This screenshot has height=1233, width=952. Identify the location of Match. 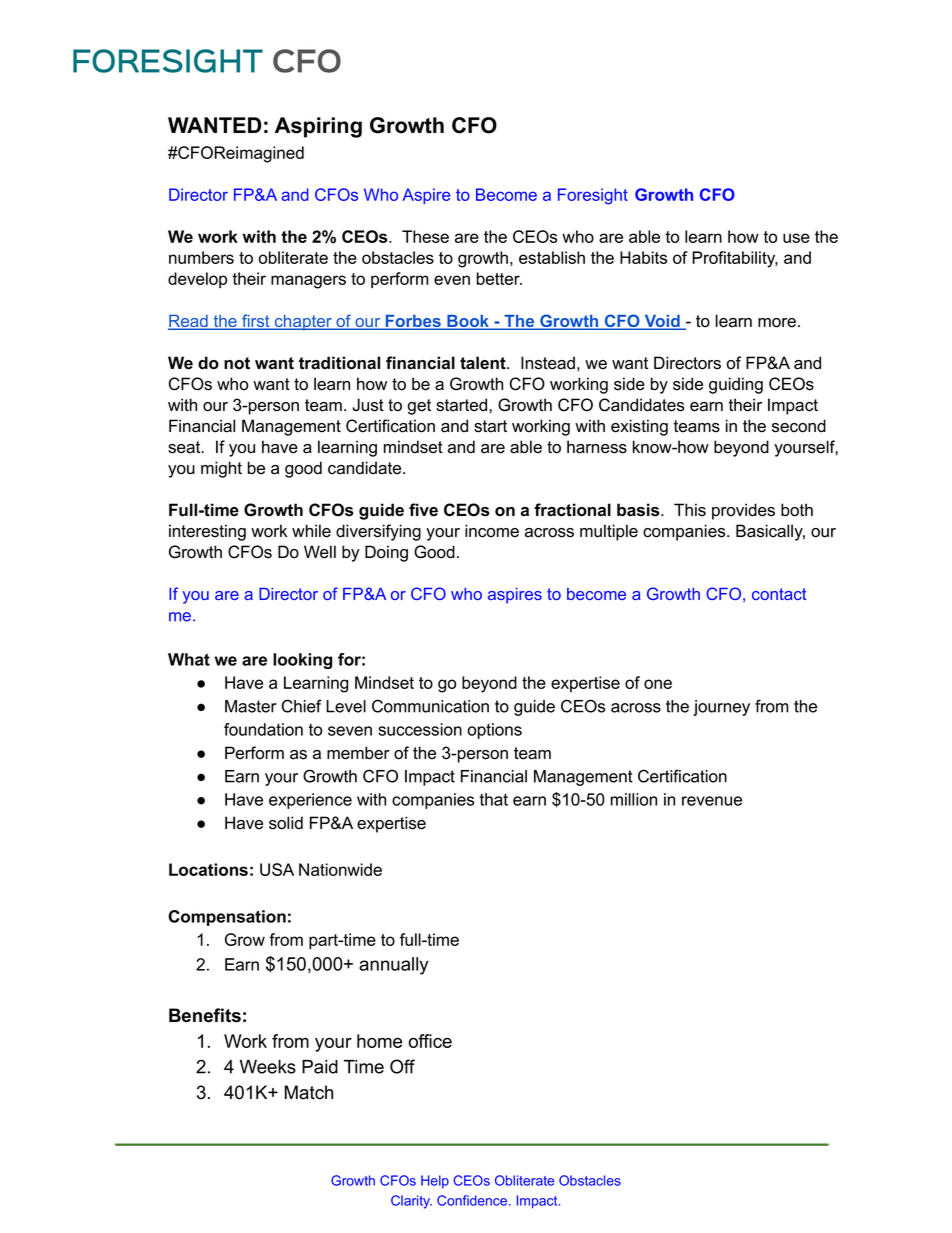
(309, 1092).
